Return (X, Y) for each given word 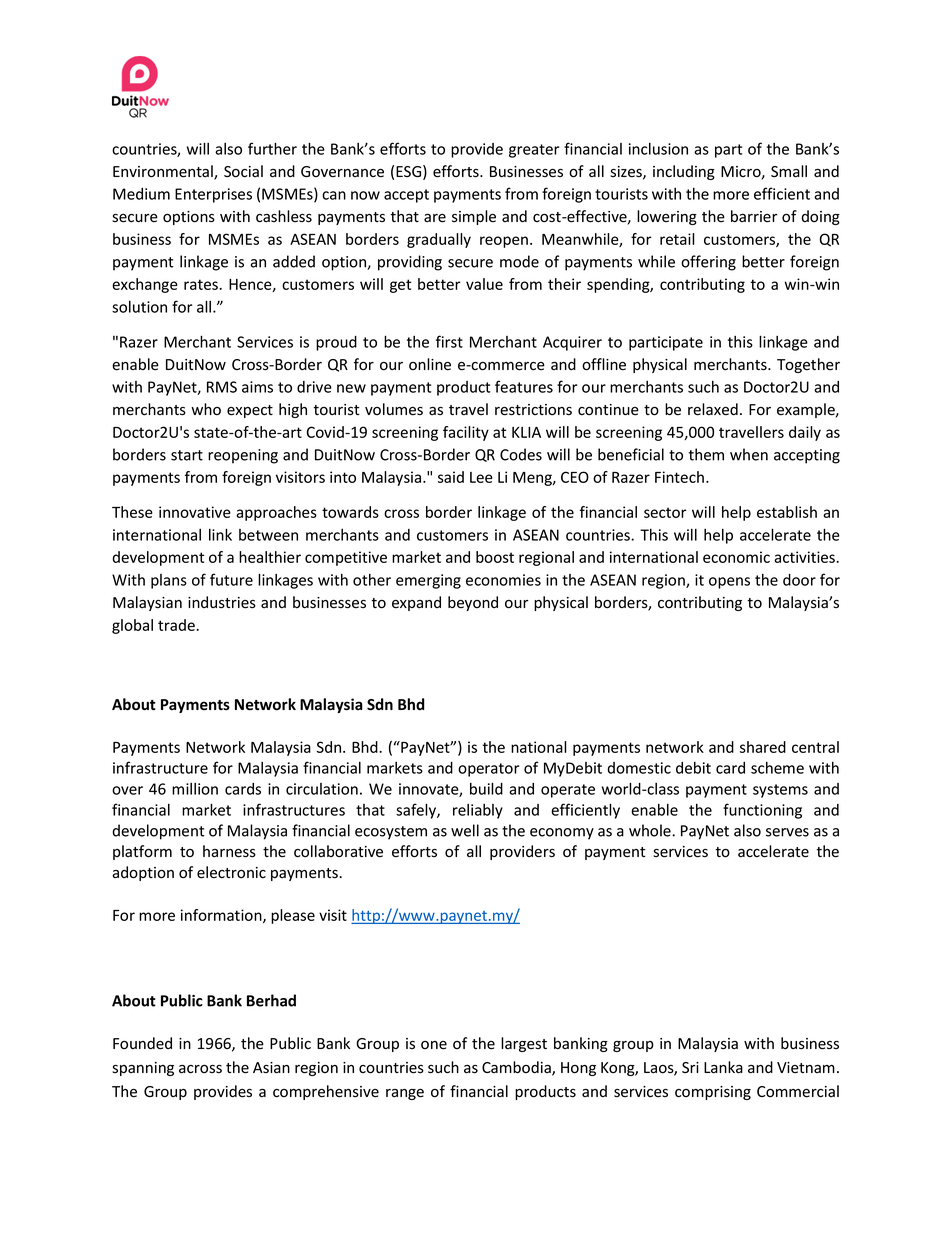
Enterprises (213, 195)
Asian (271, 1068)
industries (222, 602)
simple (474, 217)
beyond (473, 603)
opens (729, 583)
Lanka (723, 1067)
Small (789, 171)
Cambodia (517, 1068)
